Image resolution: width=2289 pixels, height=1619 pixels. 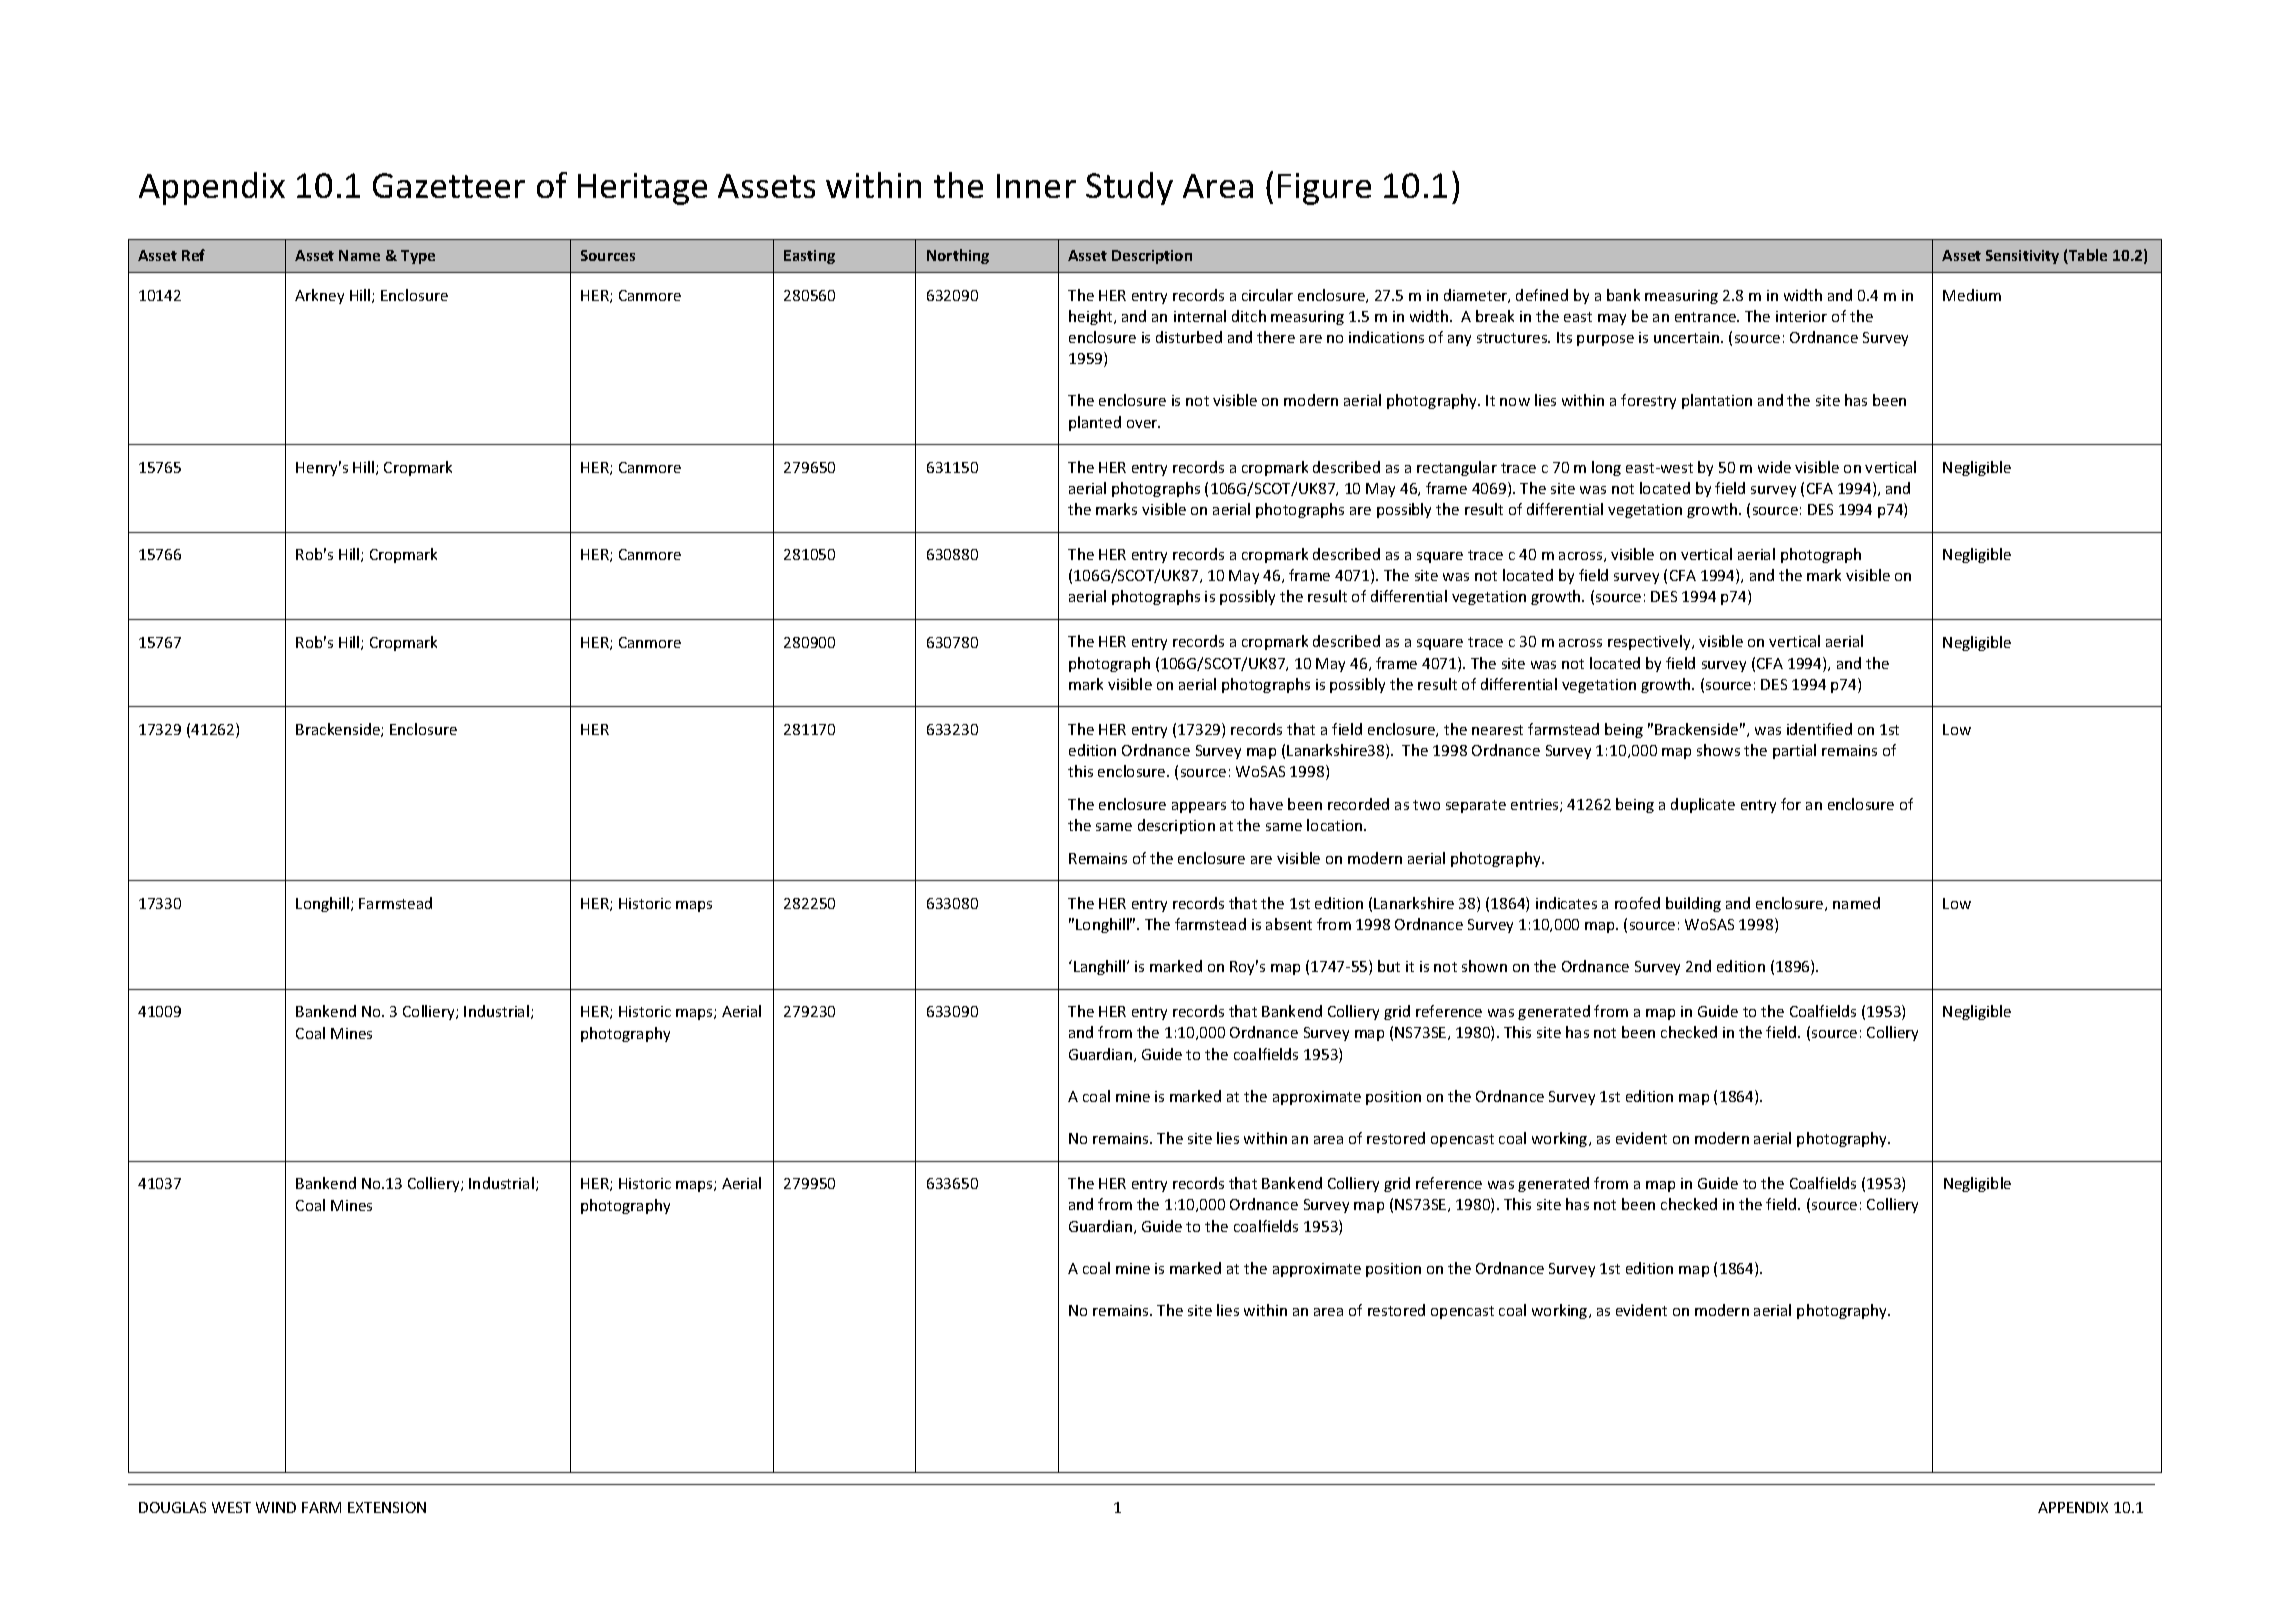 What do you see at coordinates (1129, 188) in the page?
I see `Study` at bounding box center [1129, 188].
